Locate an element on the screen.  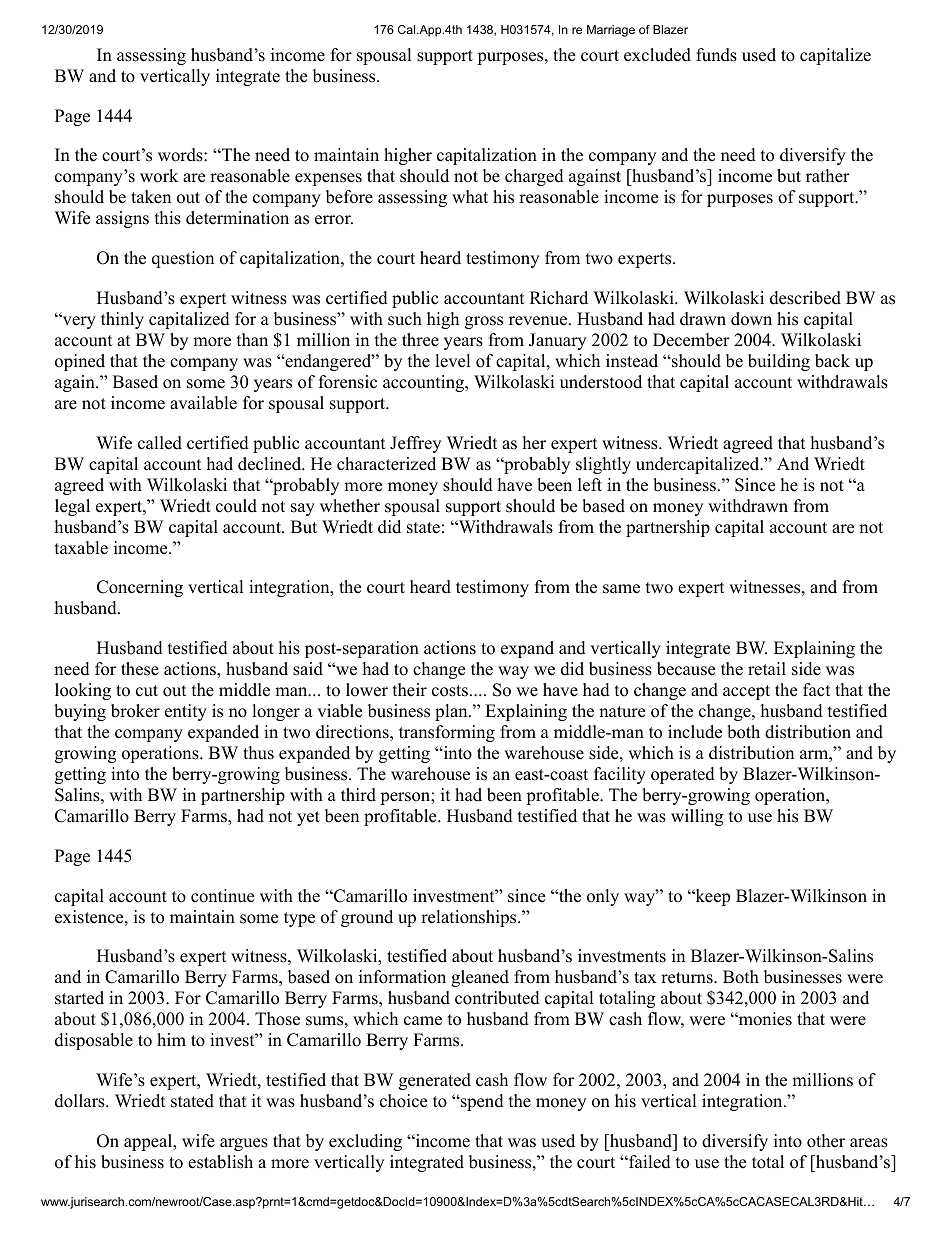
Marriage is located at coordinates (611, 31).
